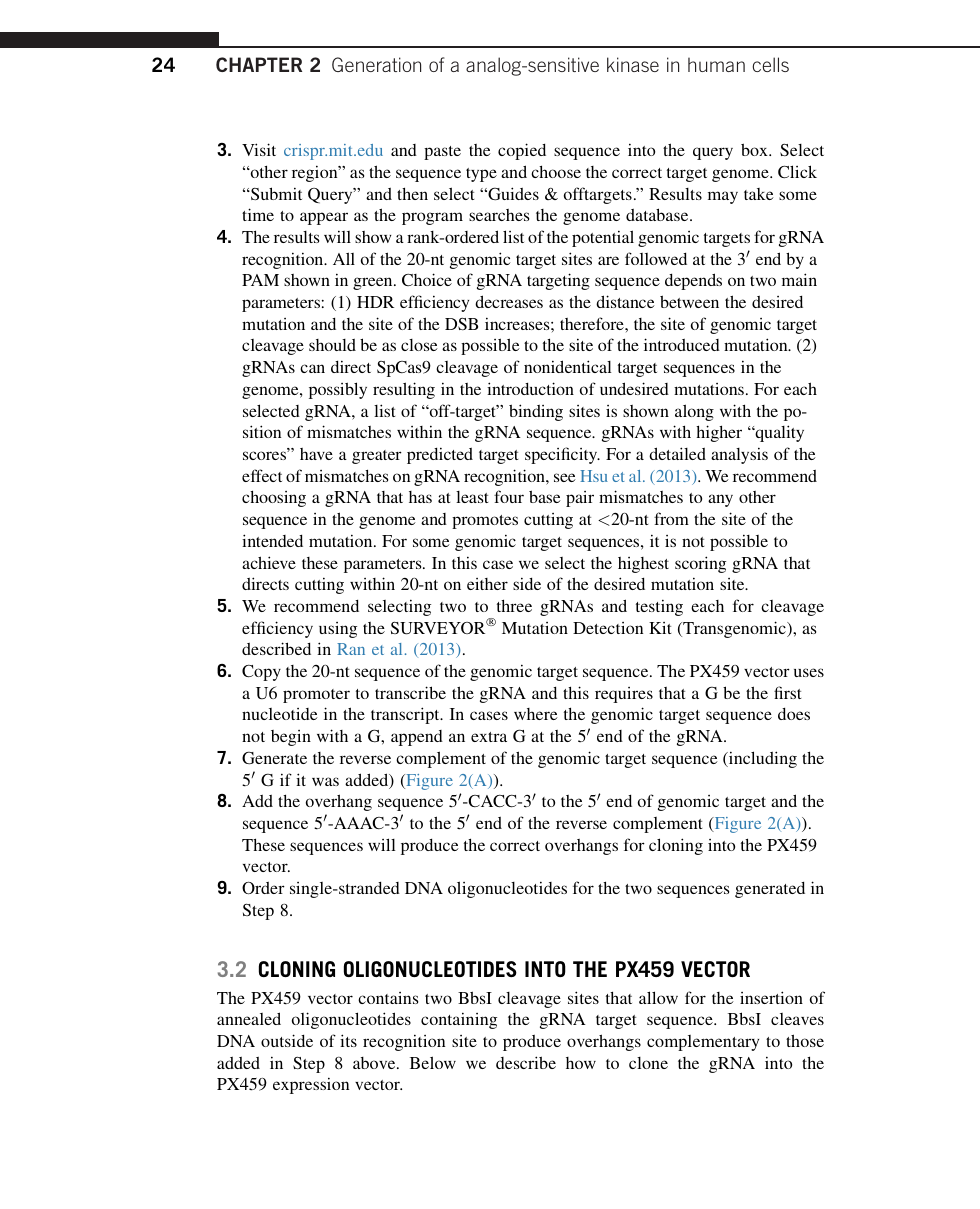 The image size is (980, 1209). Describe the element at coordinates (716, 64) in the screenshot. I see `human` at that location.
